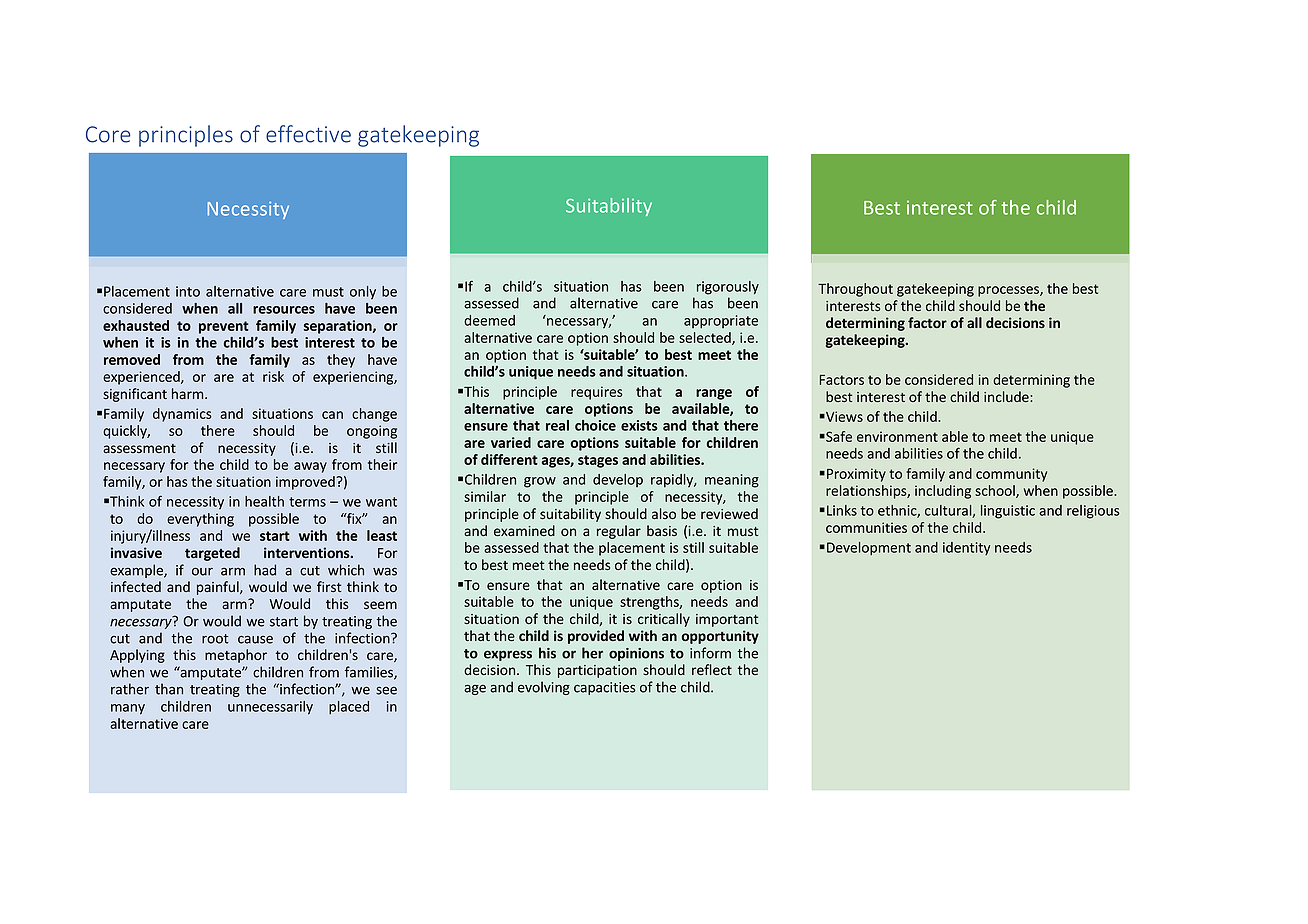 This page has width=1308, height=924. What do you see at coordinates (728, 288) in the page?
I see `rigorously` at bounding box center [728, 288].
